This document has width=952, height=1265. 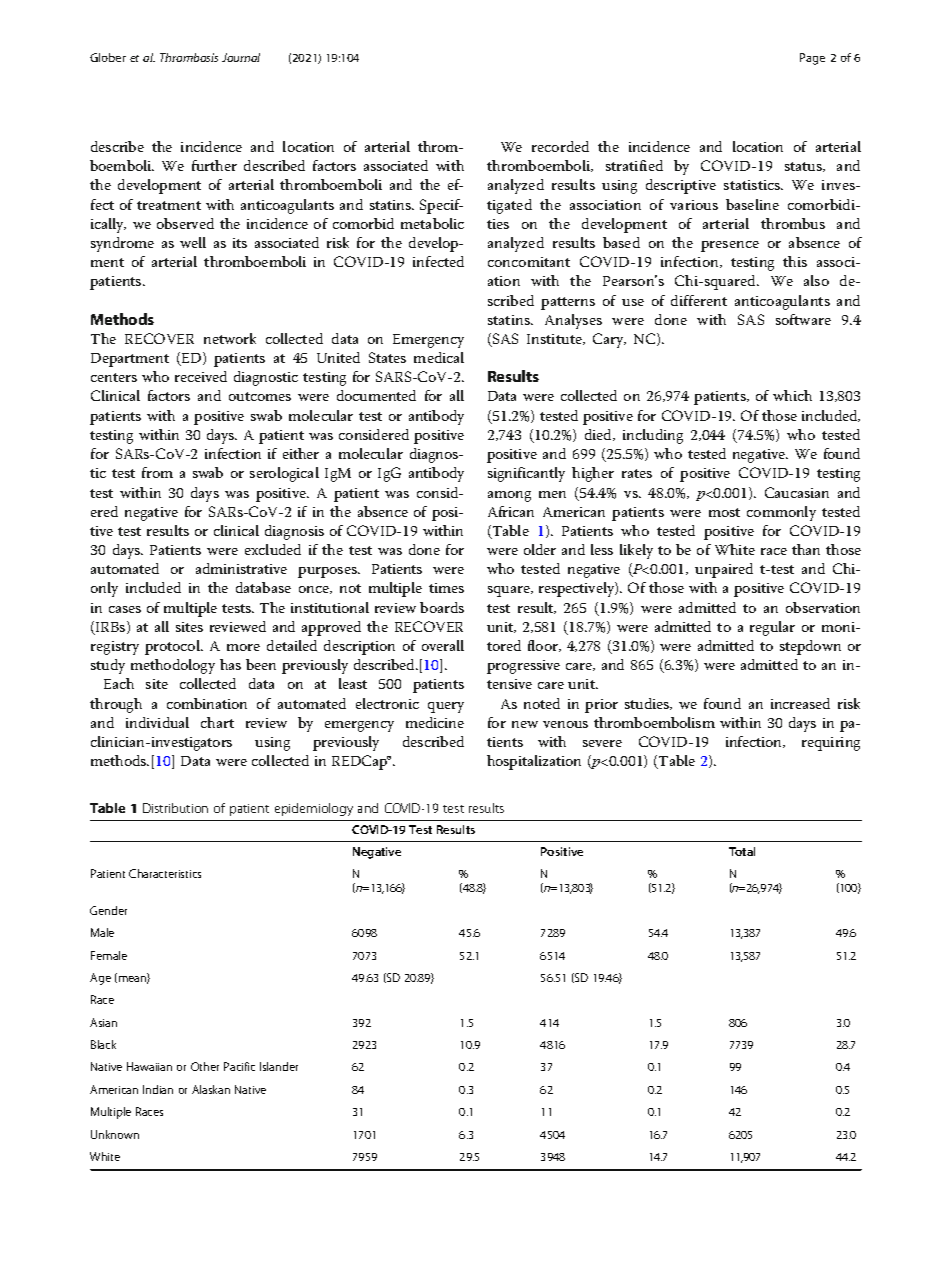 What do you see at coordinates (446, 588) in the document?
I see `times` at bounding box center [446, 588].
